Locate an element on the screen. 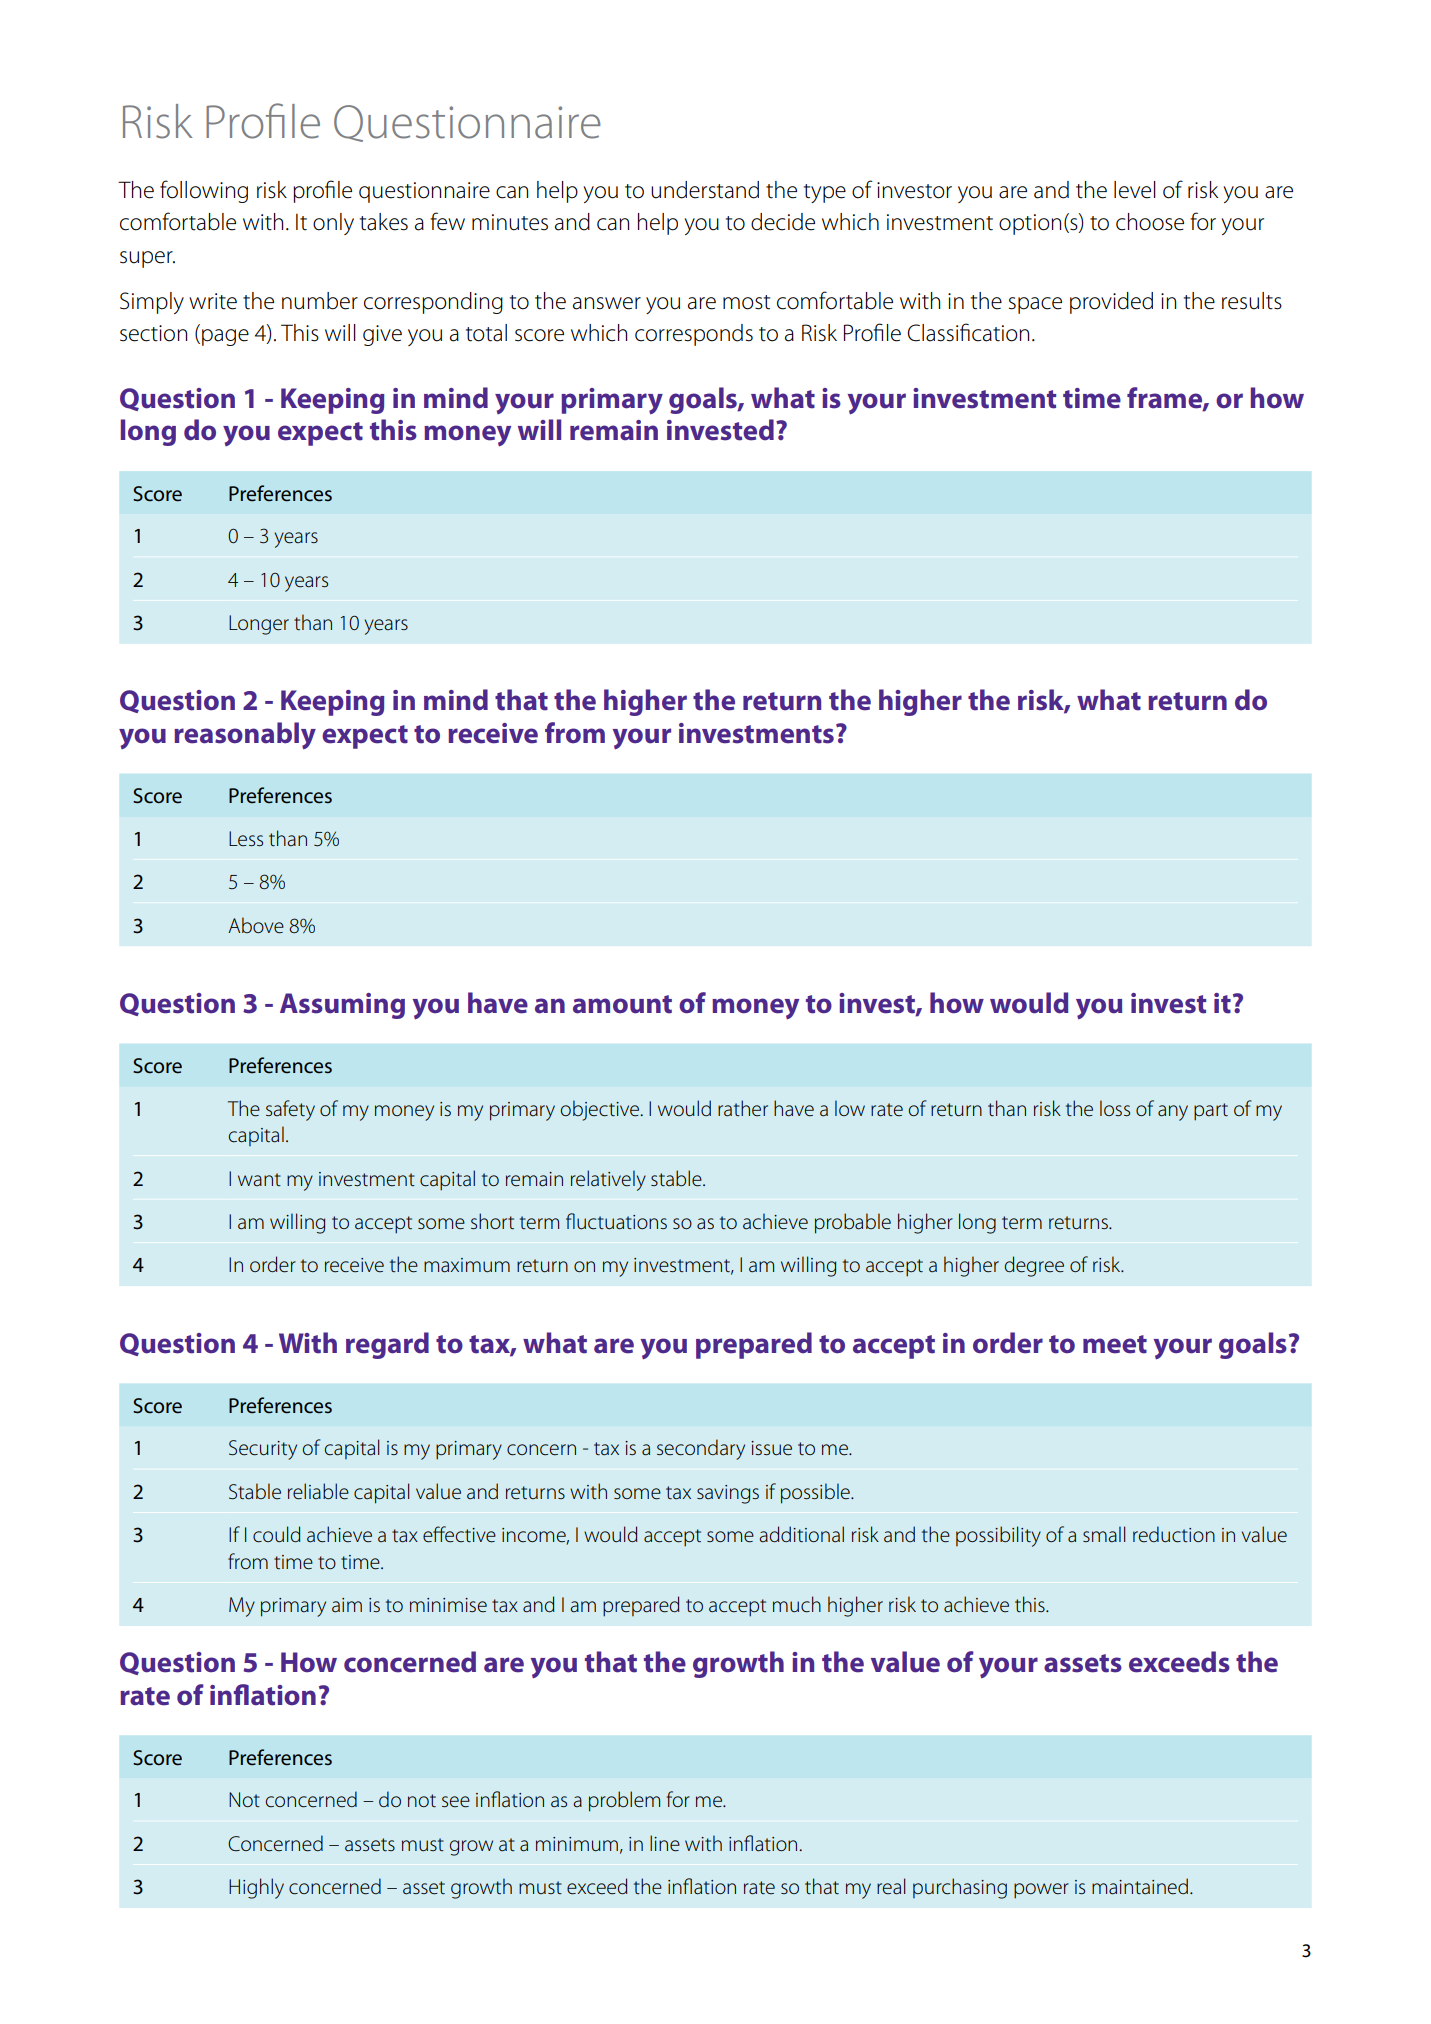 This screenshot has width=1431, height=2024. regard is located at coordinates (387, 1345).
